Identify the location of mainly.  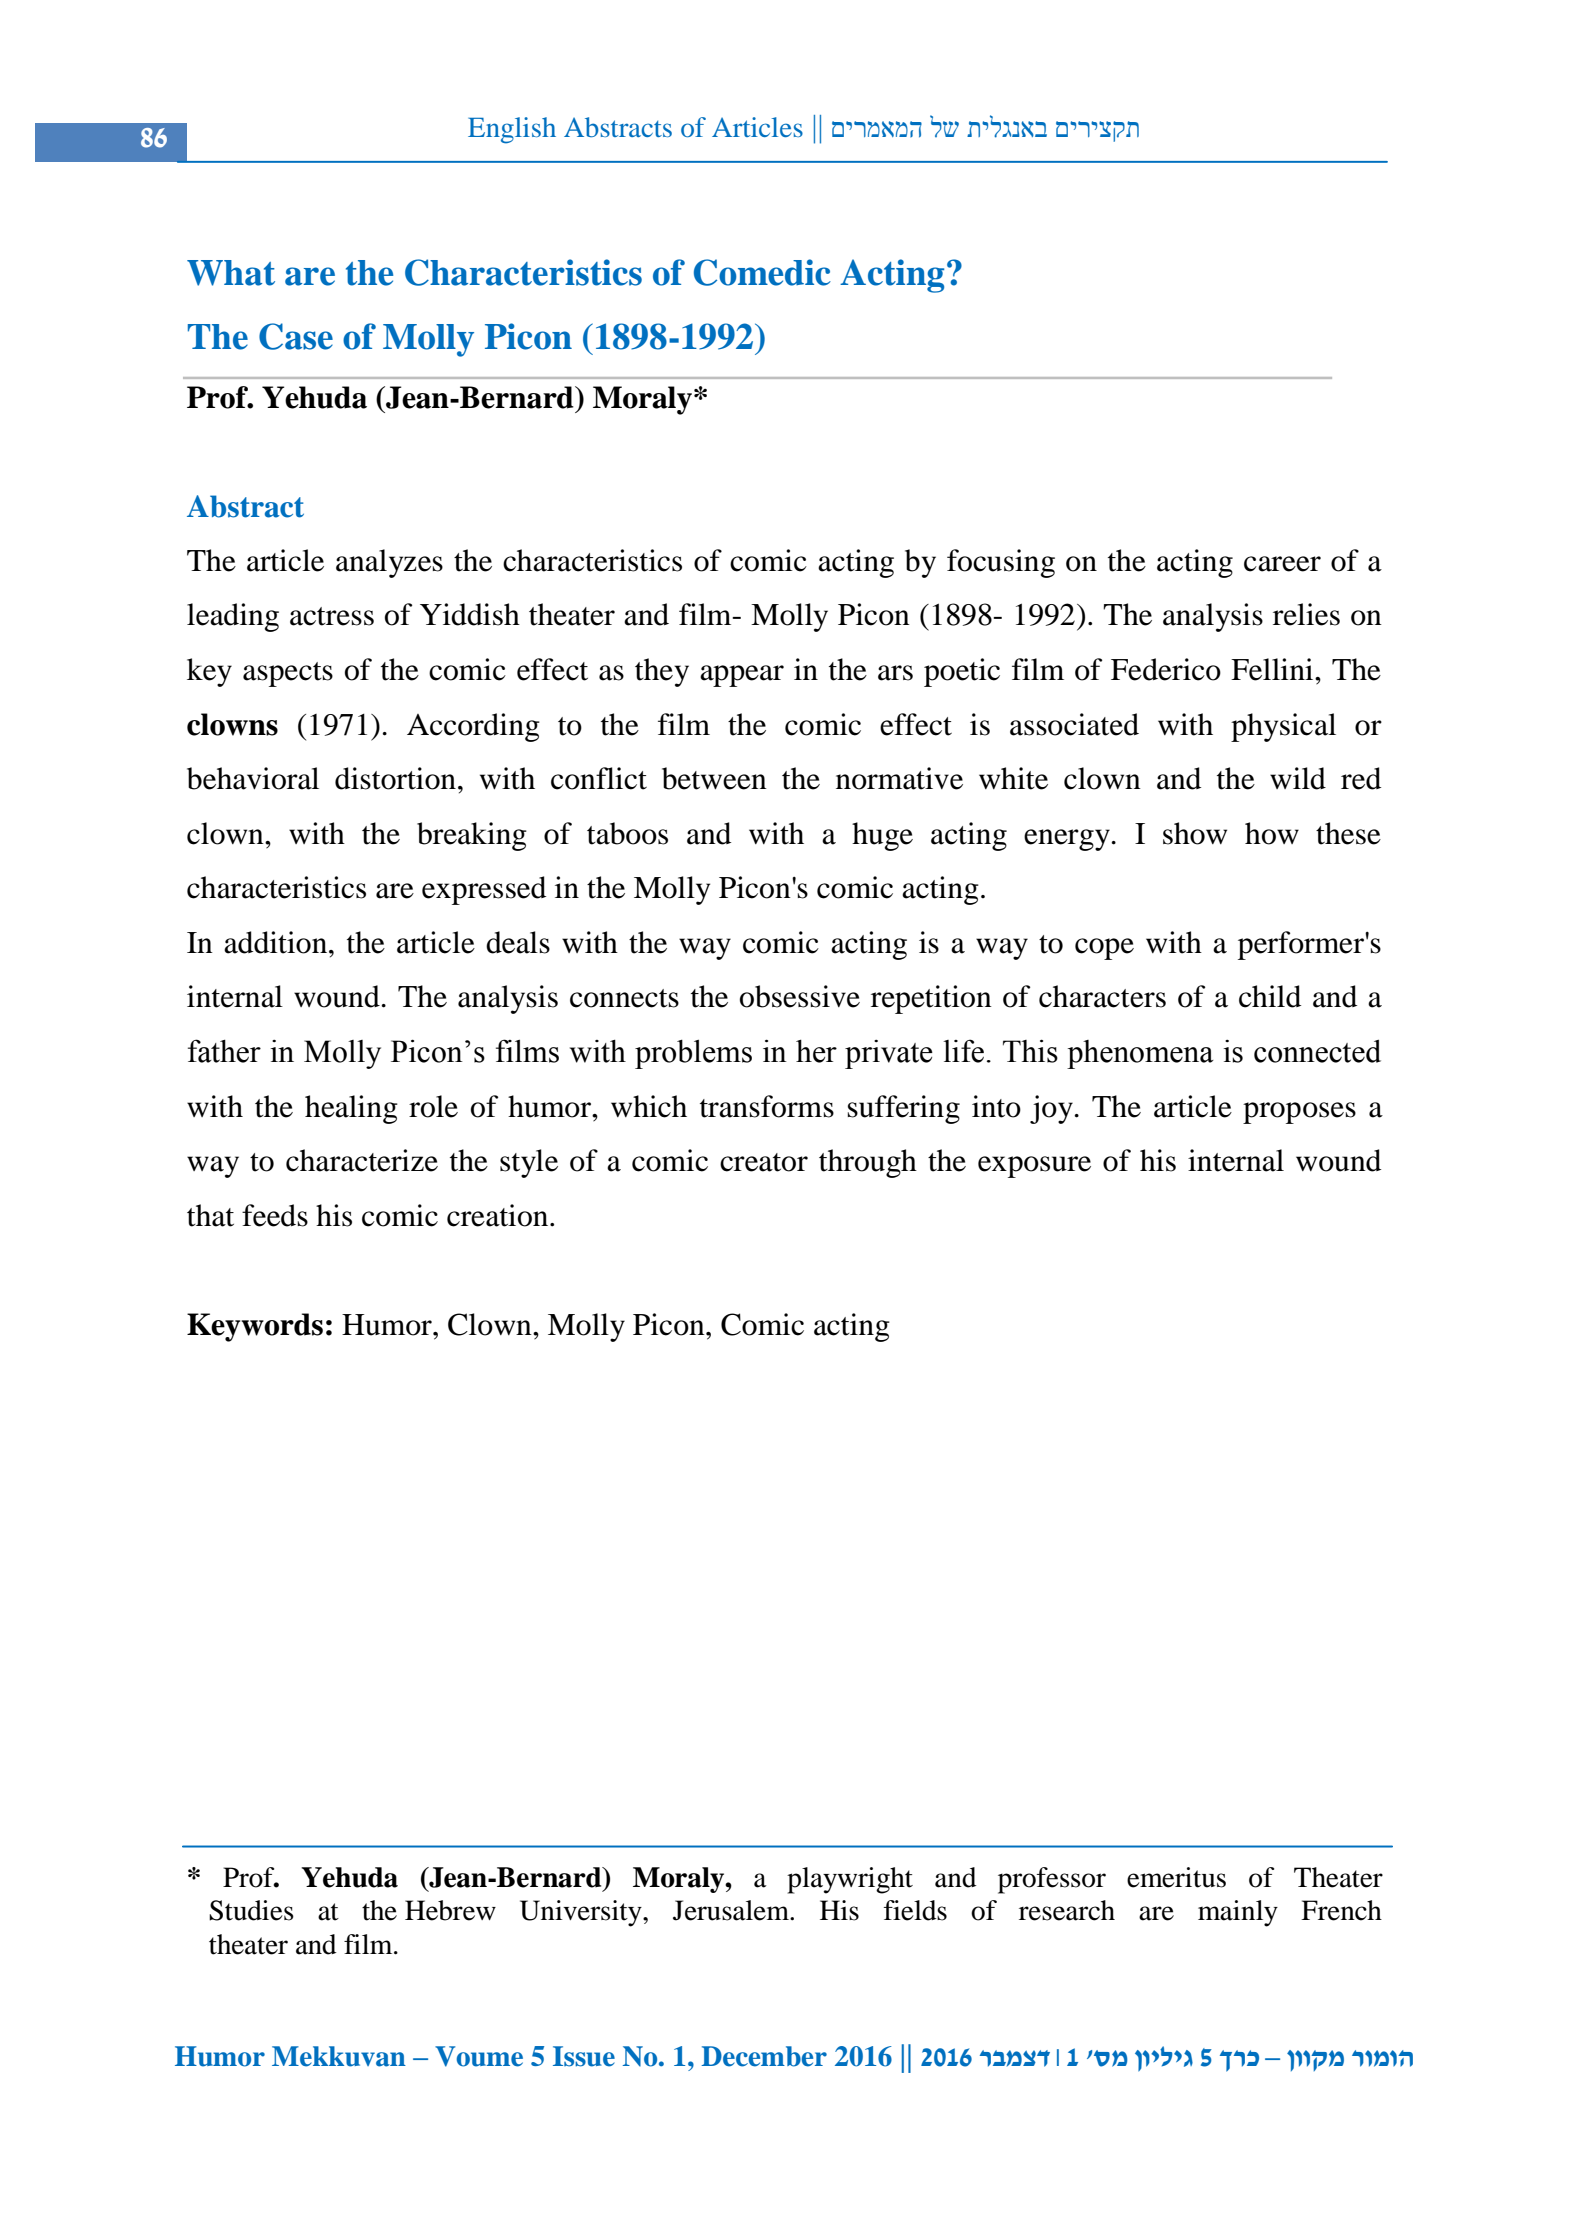
(1238, 1913).
